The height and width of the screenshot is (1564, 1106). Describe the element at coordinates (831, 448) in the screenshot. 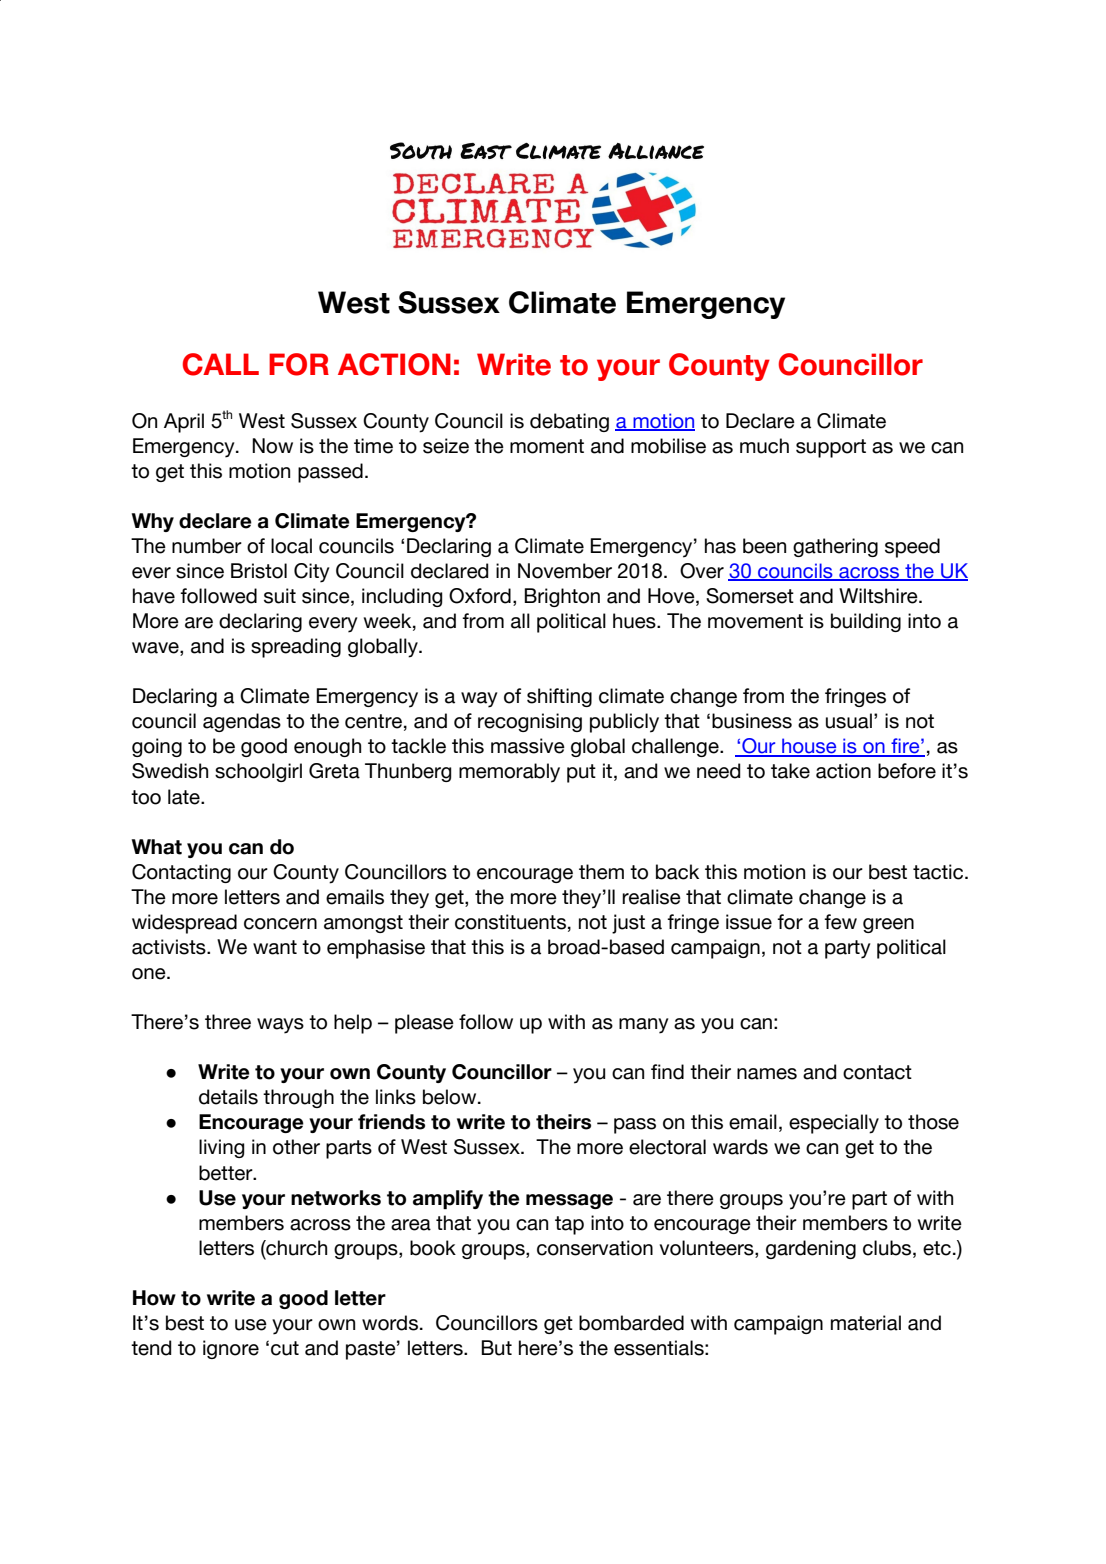

I see `support` at that location.
